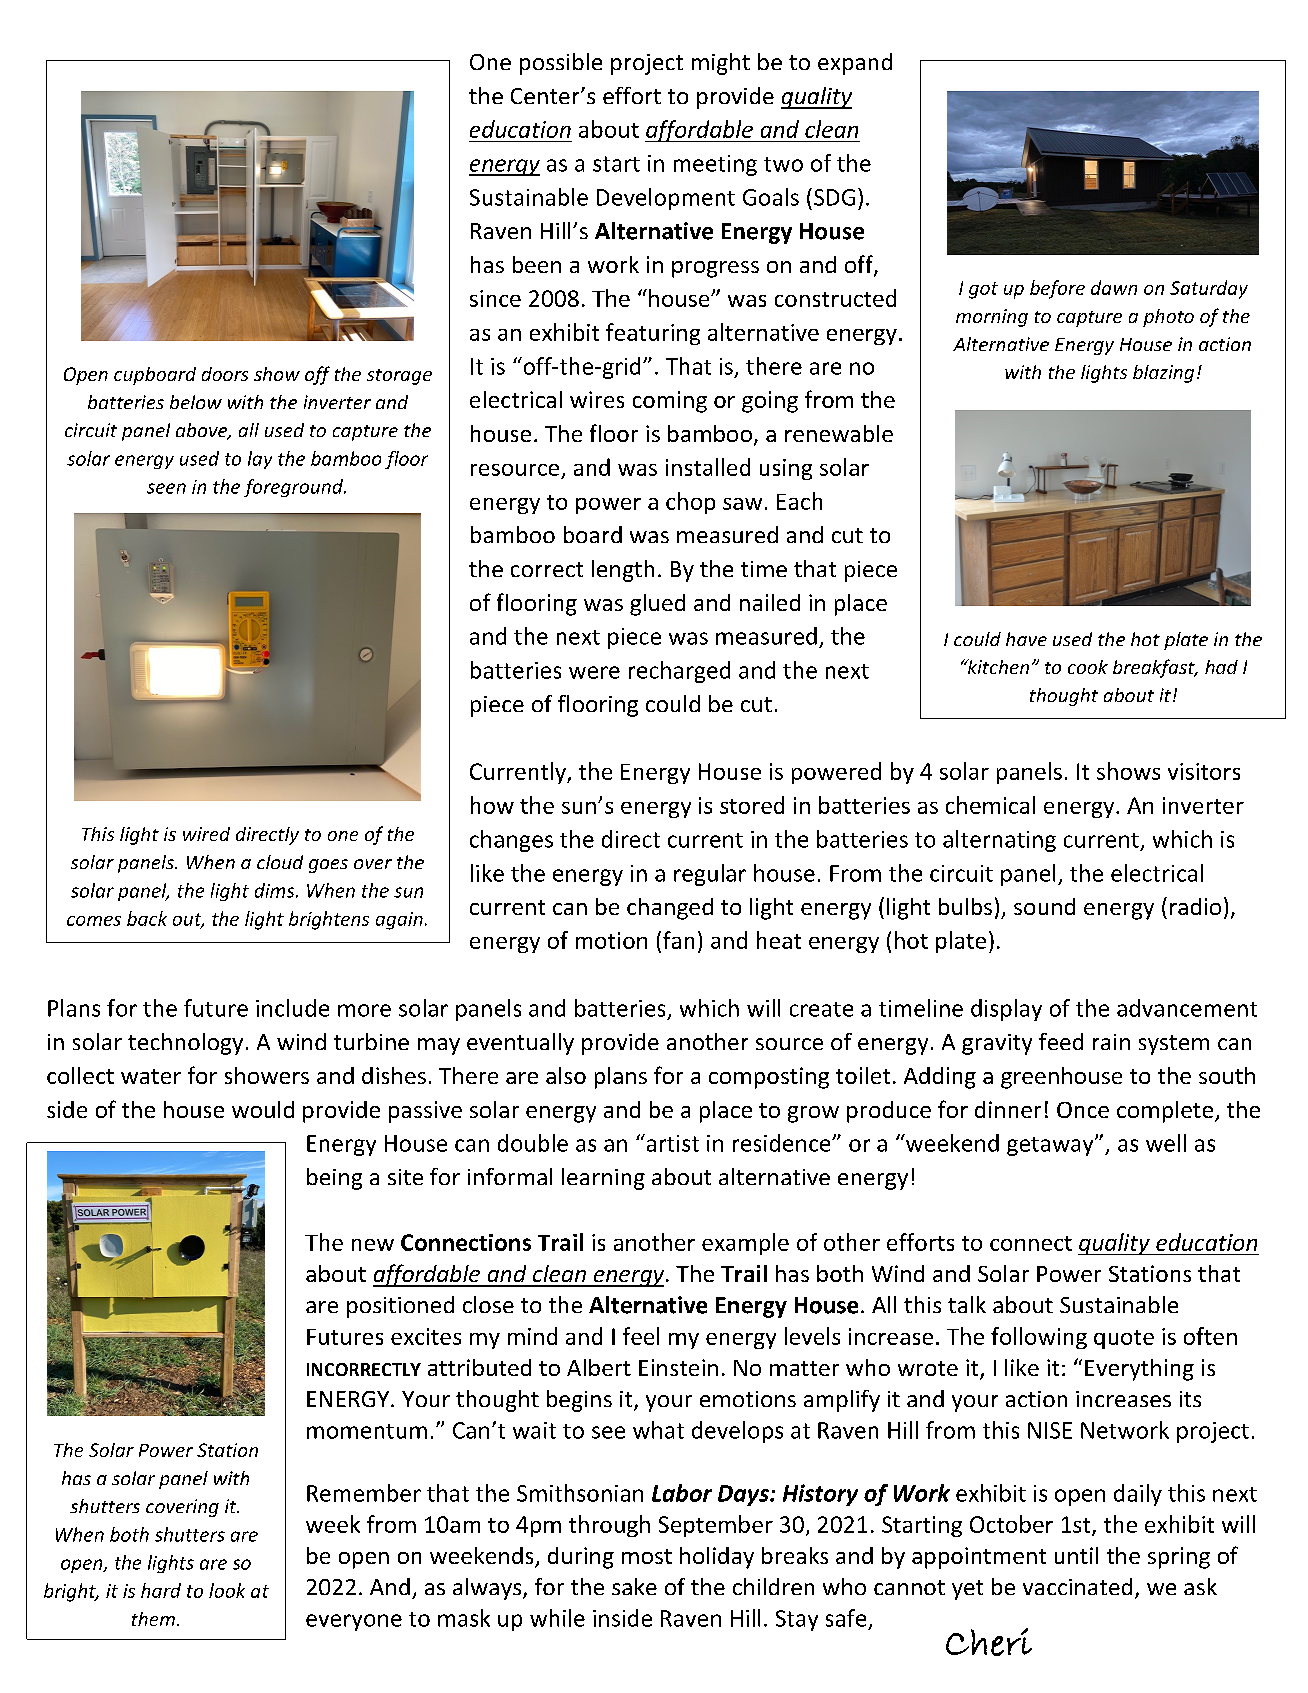 This page has height=1693, width=1308. What do you see at coordinates (227, 1590) in the page?
I see `look` at bounding box center [227, 1590].
